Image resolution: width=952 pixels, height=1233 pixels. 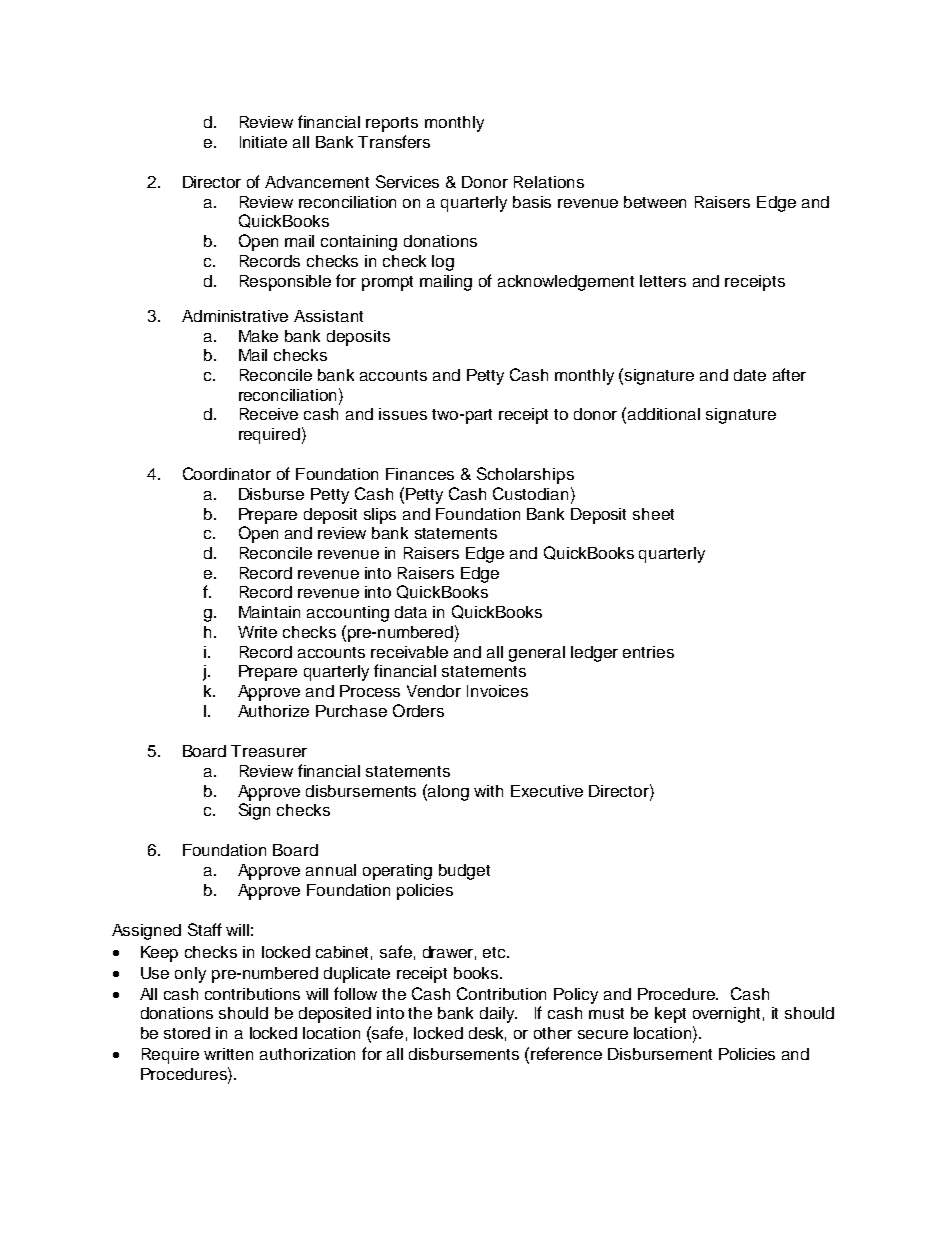 I want to click on Services, so click(x=407, y=181).
